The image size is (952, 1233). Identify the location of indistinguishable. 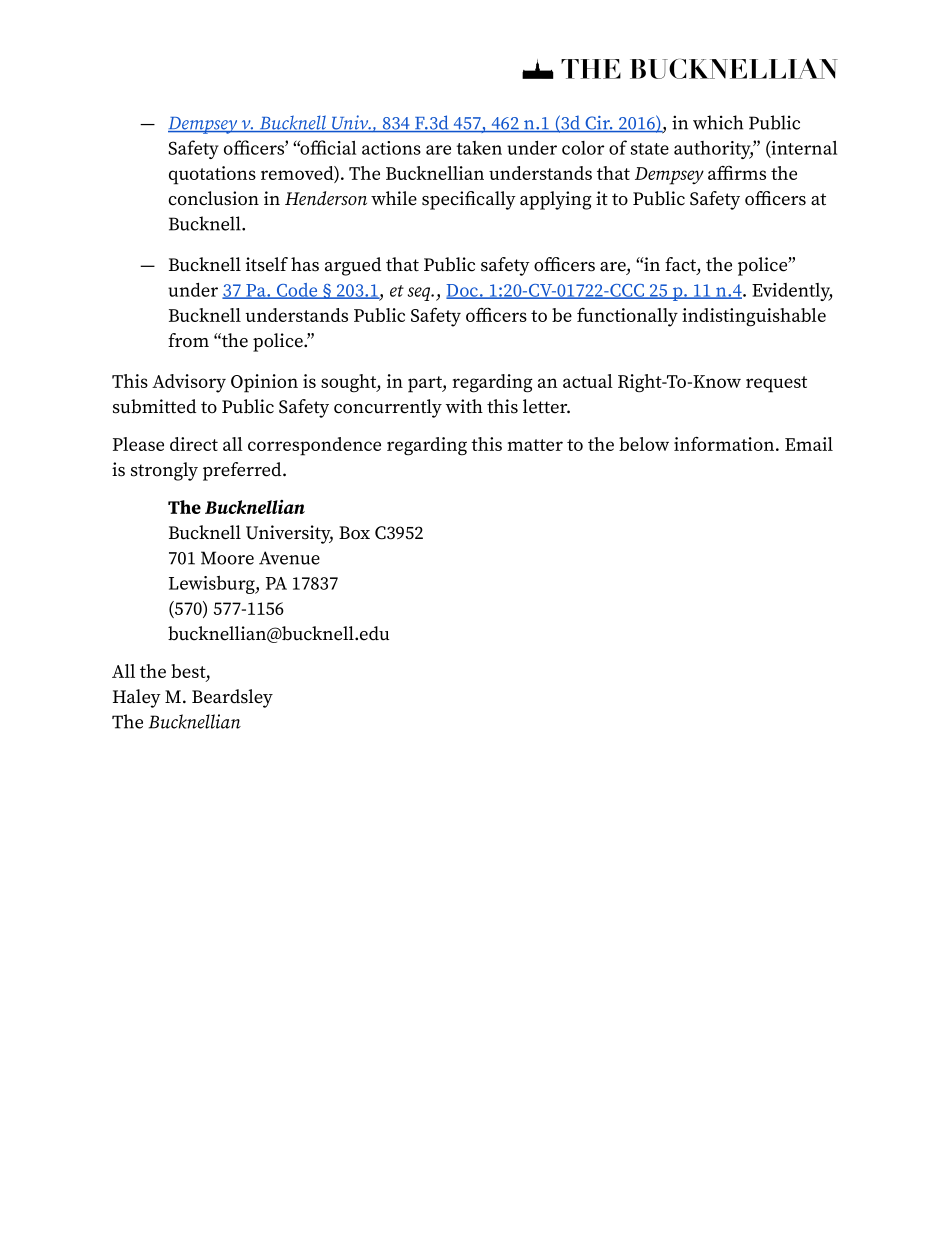
(754, 317).
